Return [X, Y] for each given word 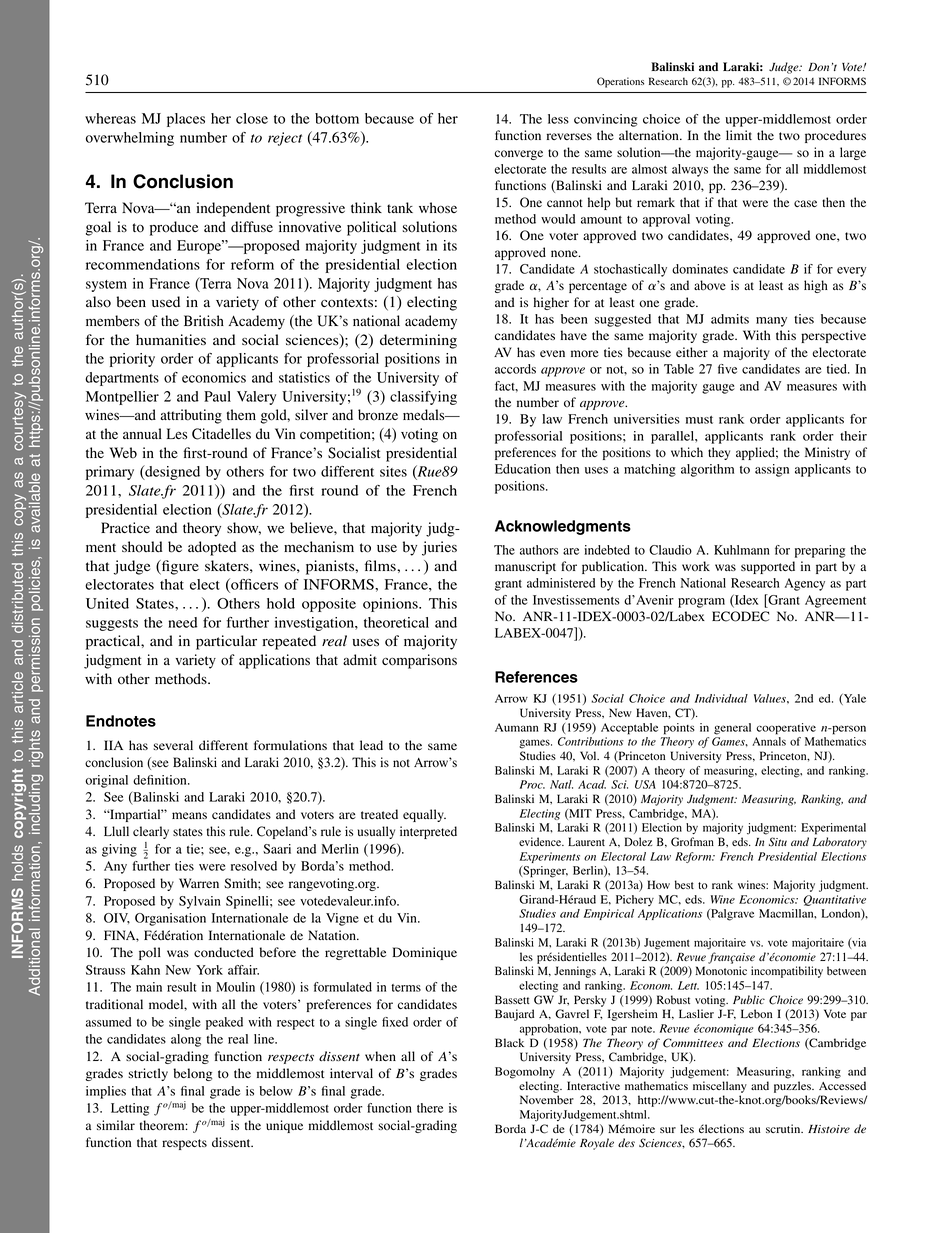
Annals [769, 741]
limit [739, 135]
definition [161, 780]
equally [424, 815]
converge [519, 155]
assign [772, 470]
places [186, 120]
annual [142, 433]
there [430, 1108]
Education [523, 469]
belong [193, 1074]
